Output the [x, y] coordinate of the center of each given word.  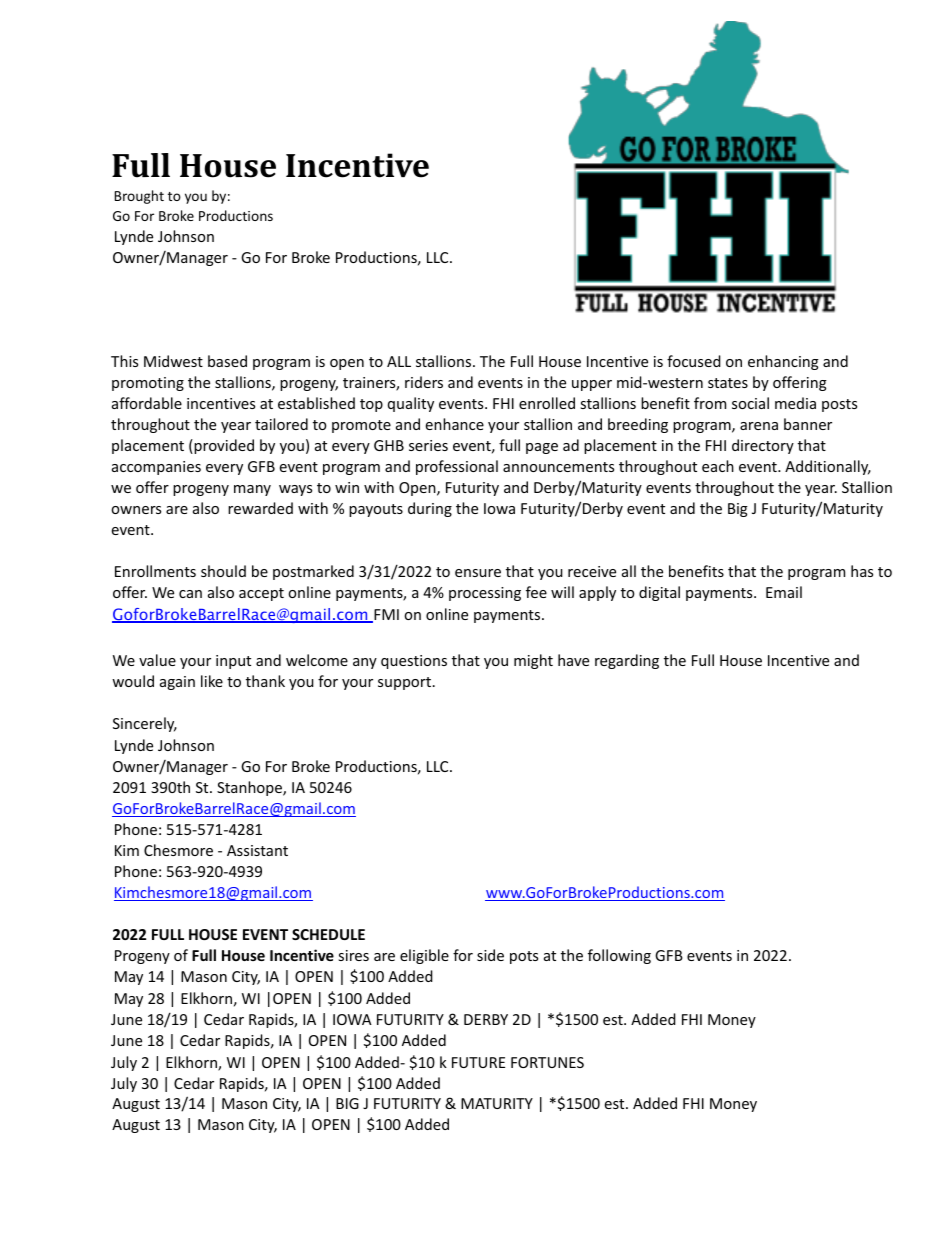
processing [485, 594]
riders [424, 382]
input [233, 662]
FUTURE [478, 1062]
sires [353, 955]
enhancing [783, 362]
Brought [139, 197]
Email [784, 592]
